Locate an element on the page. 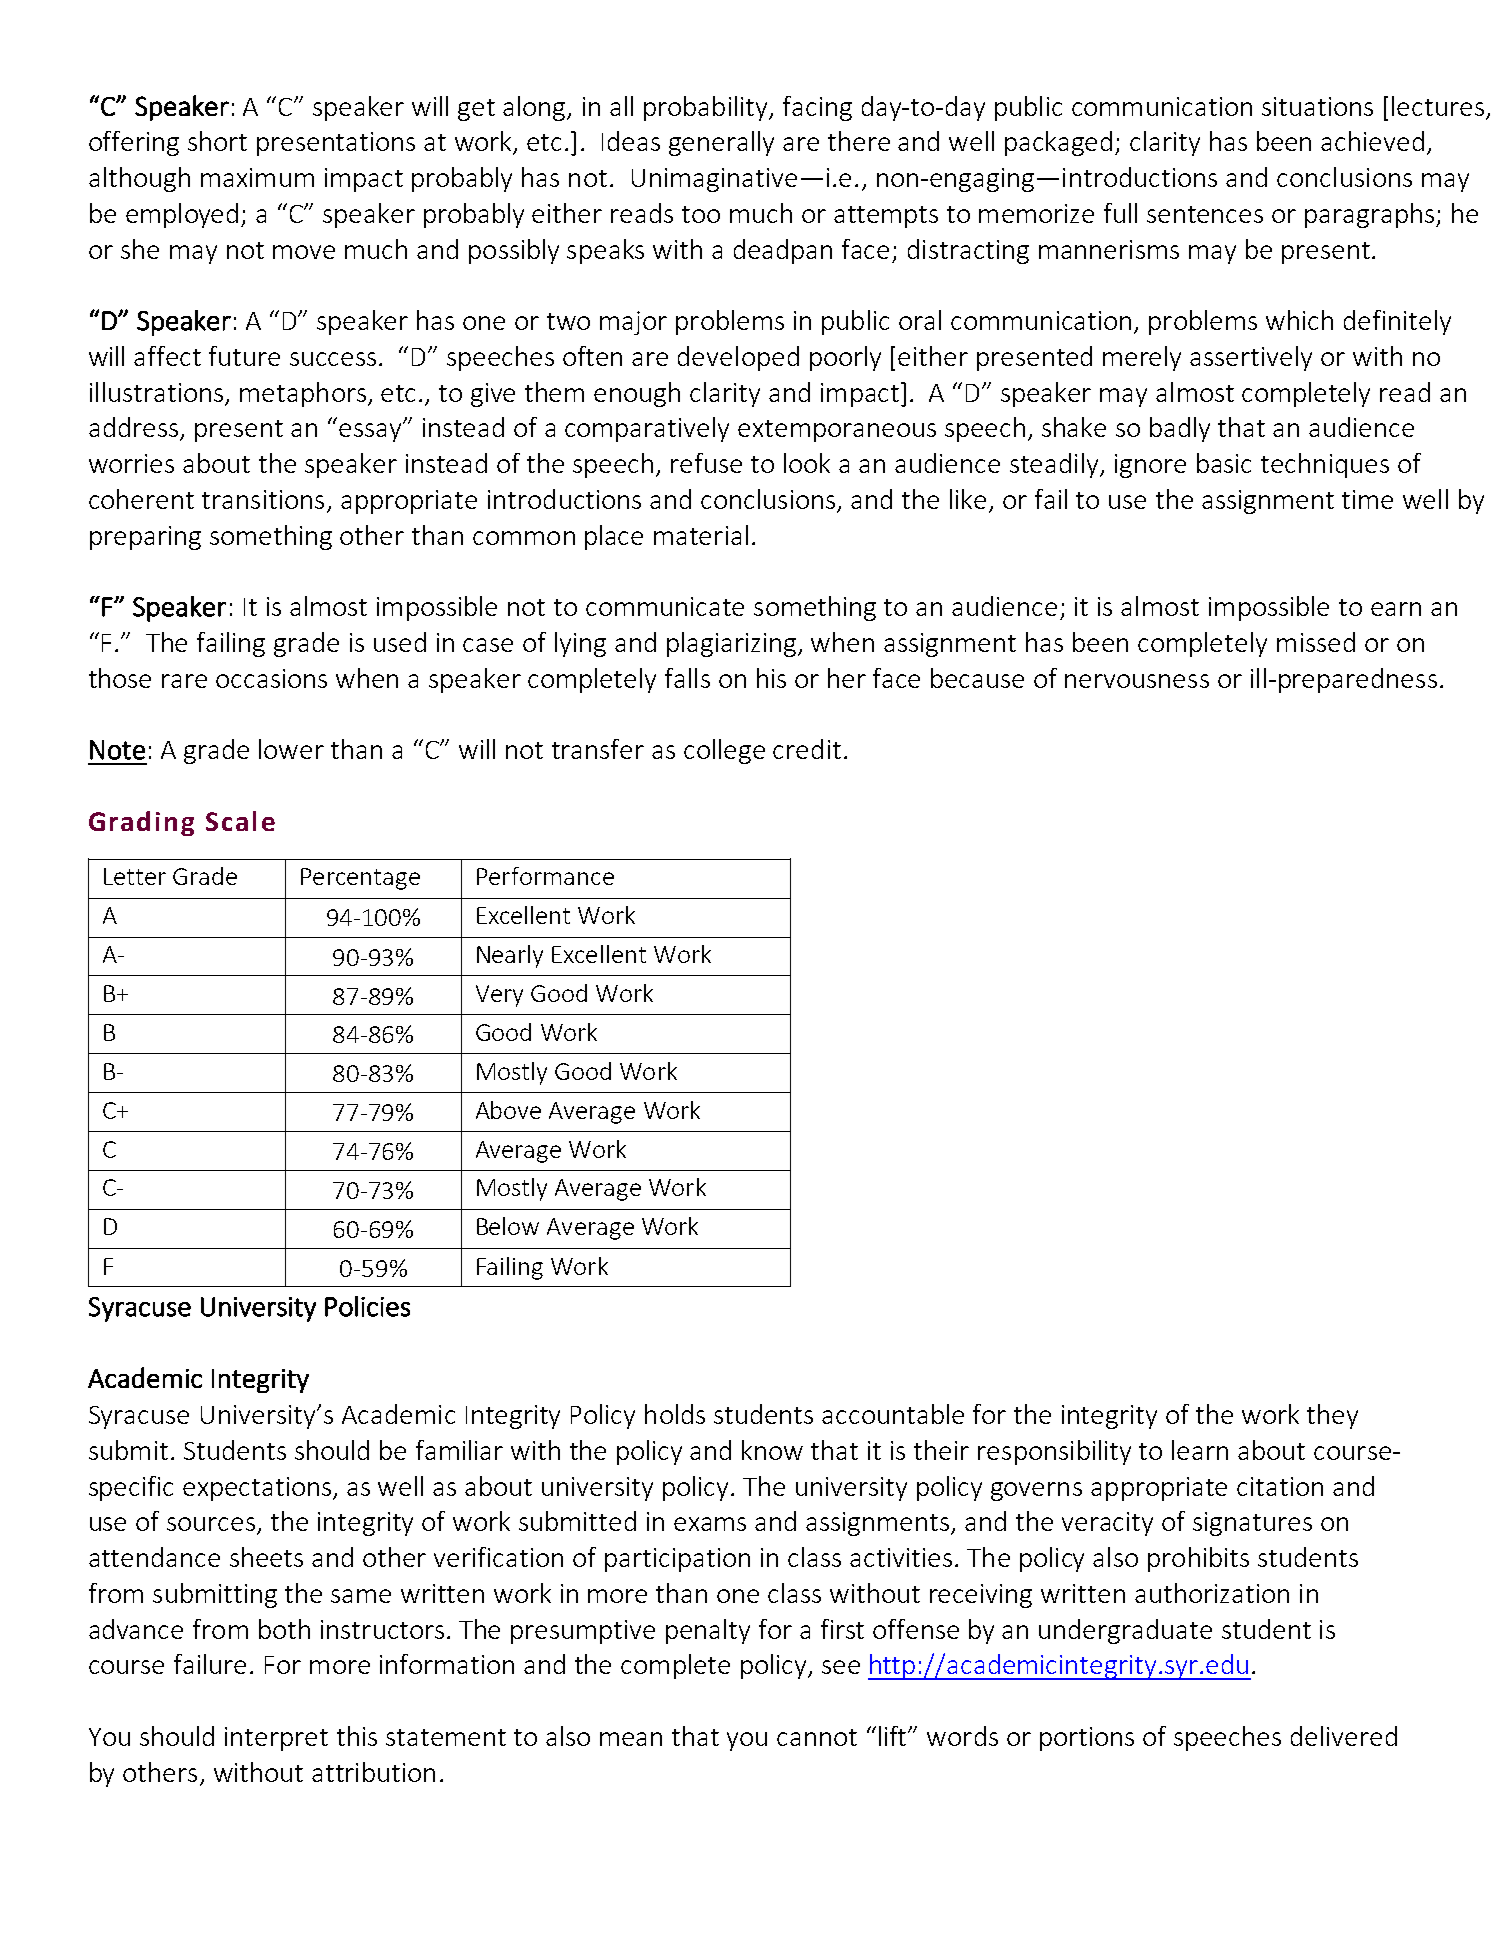 The height and width of the image is (1933, 1494). cannot is located at coordinates (817, 1737).
